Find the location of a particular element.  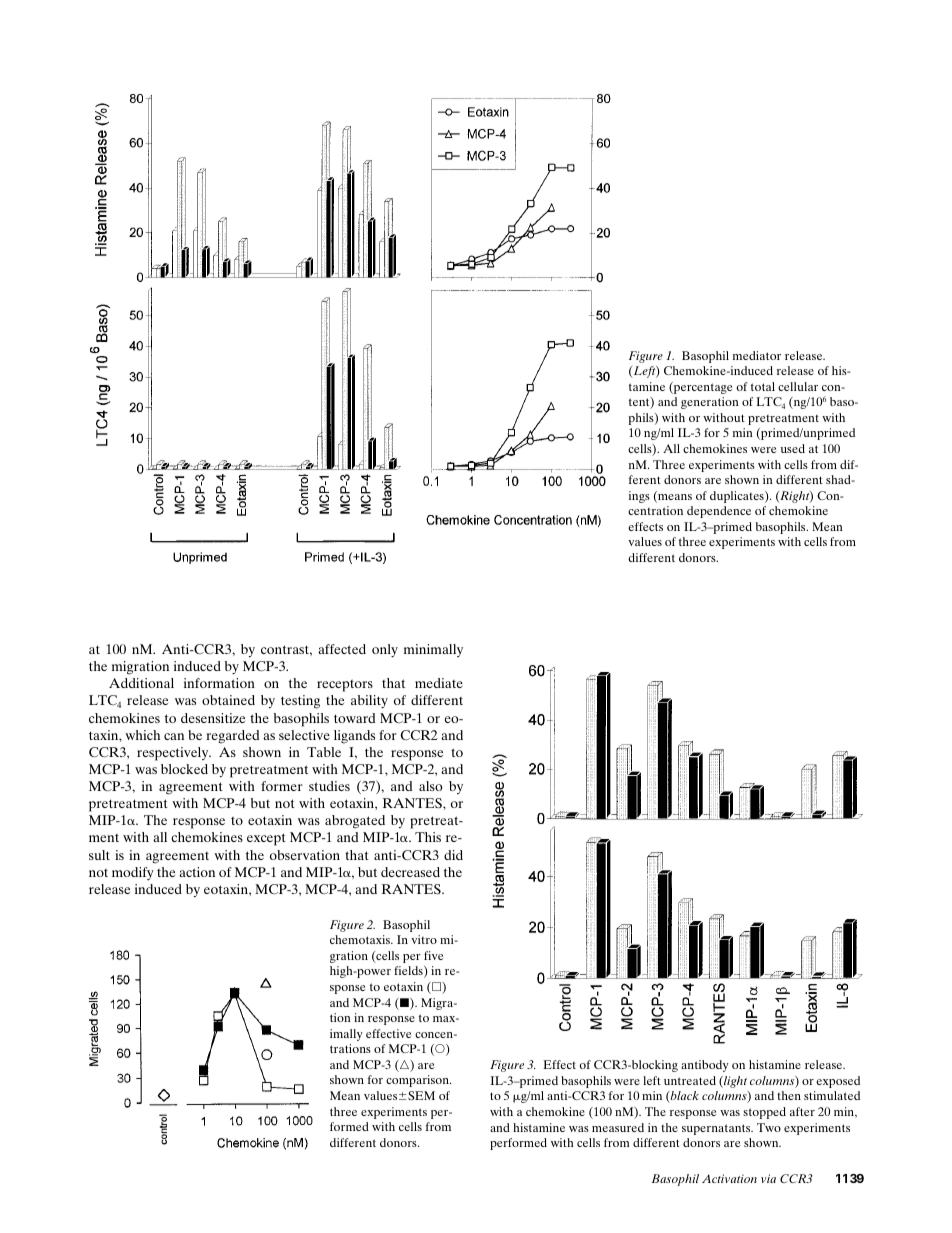

affected is located at coordinates (342, 649).
